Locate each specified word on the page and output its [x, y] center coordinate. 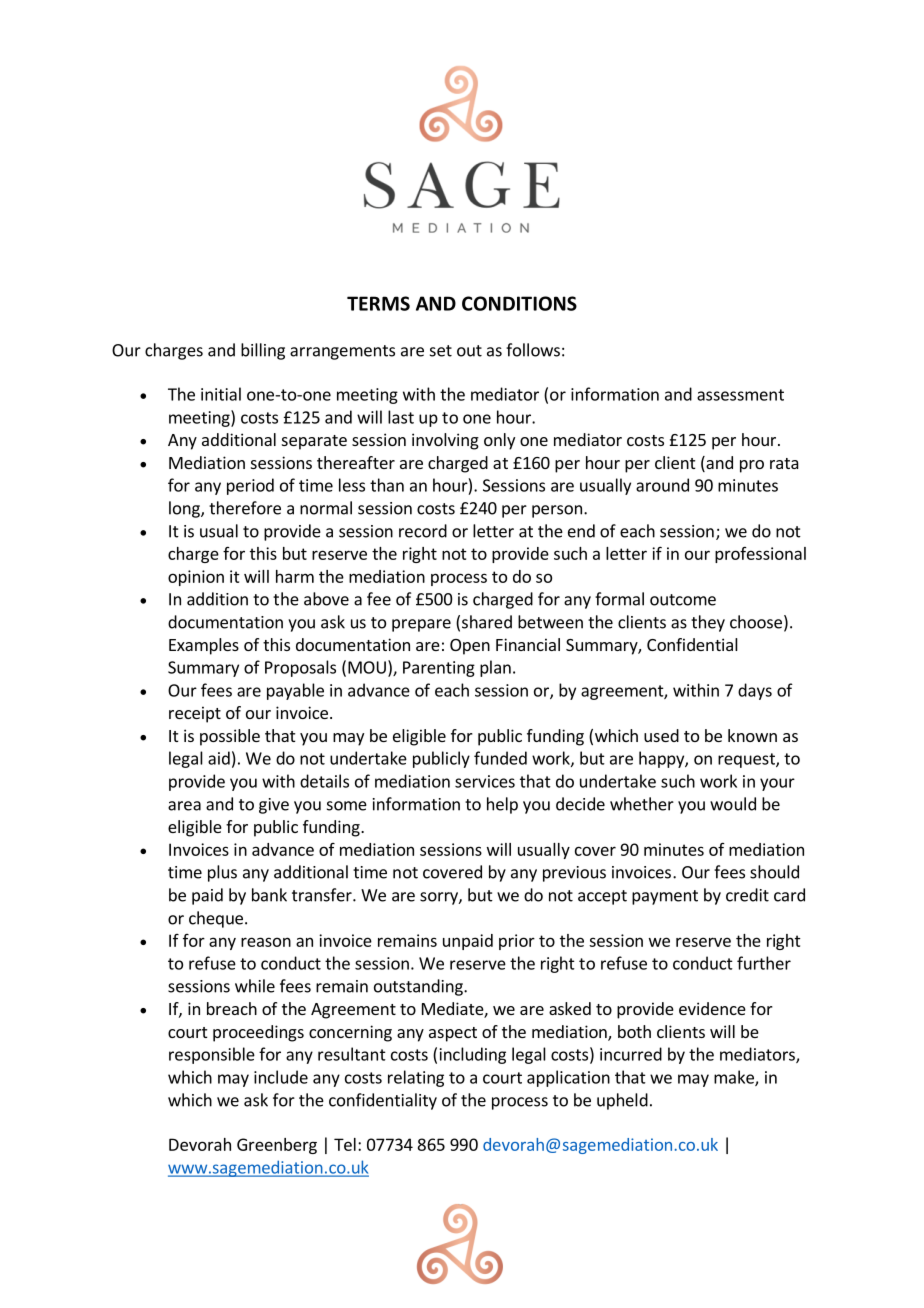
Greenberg [277, 1146]
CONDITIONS [519, 303]
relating [416, 1078]
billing [263, 351]
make [735, 1078]
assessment [740, 395]
